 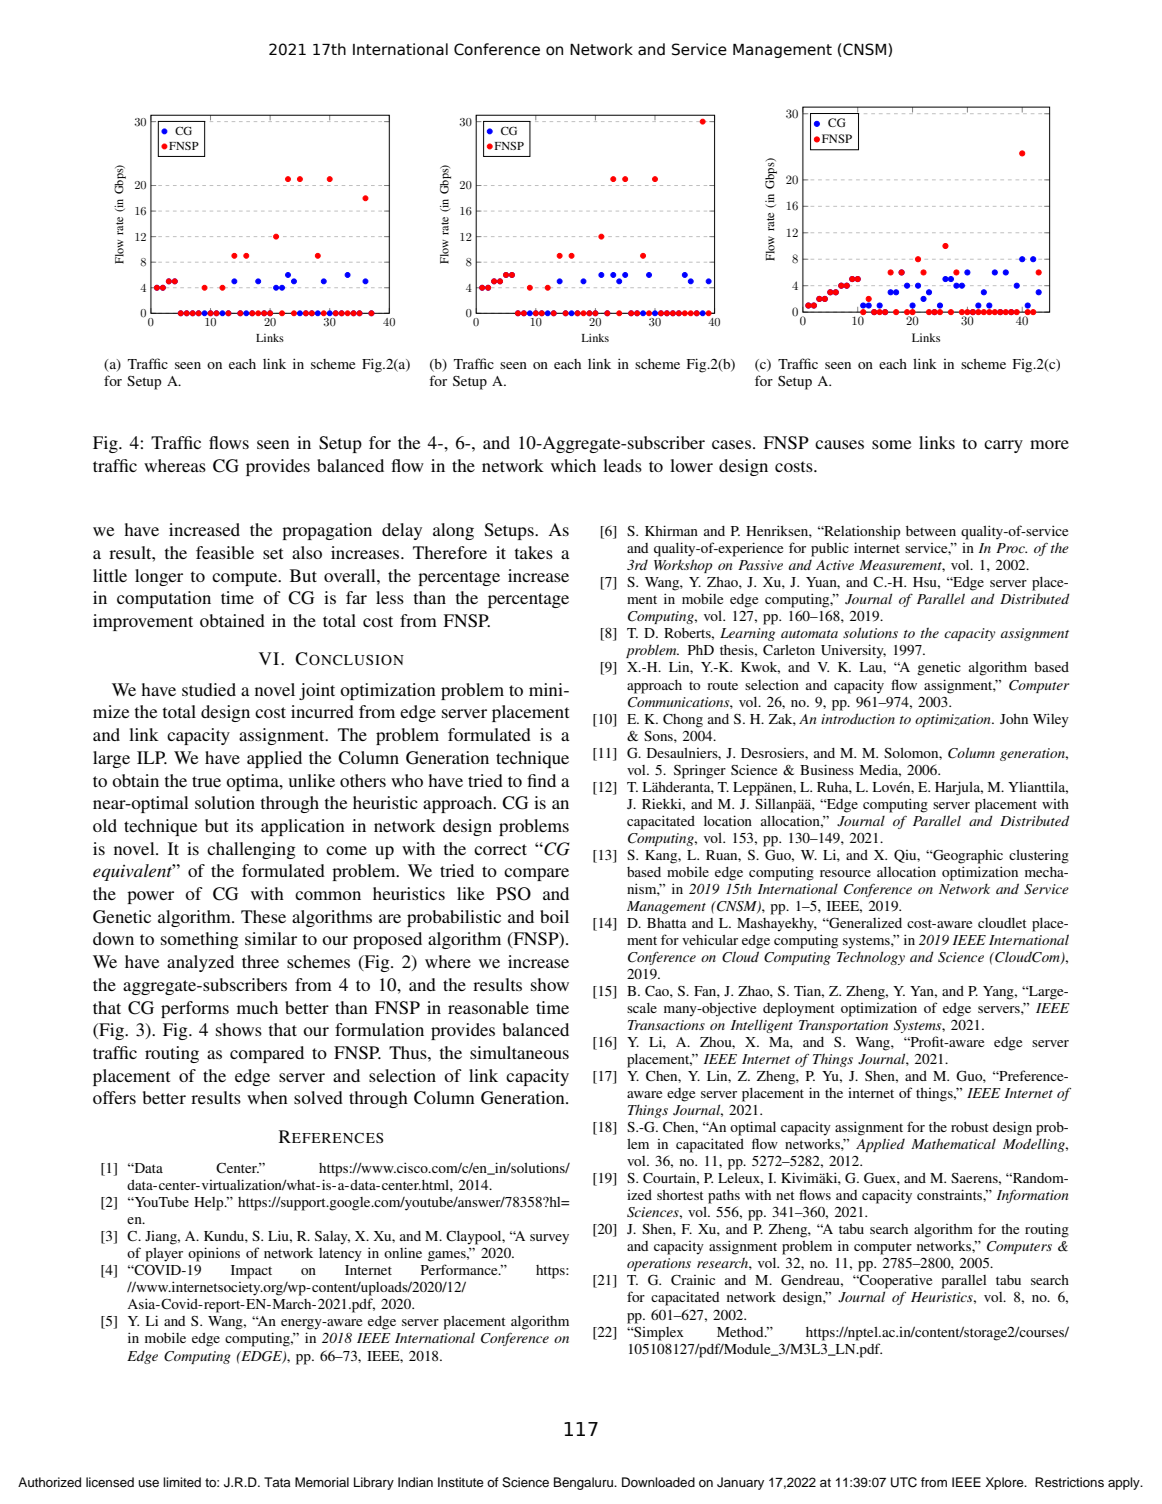 I want to click on carry, so click(x=1003, y=446).
